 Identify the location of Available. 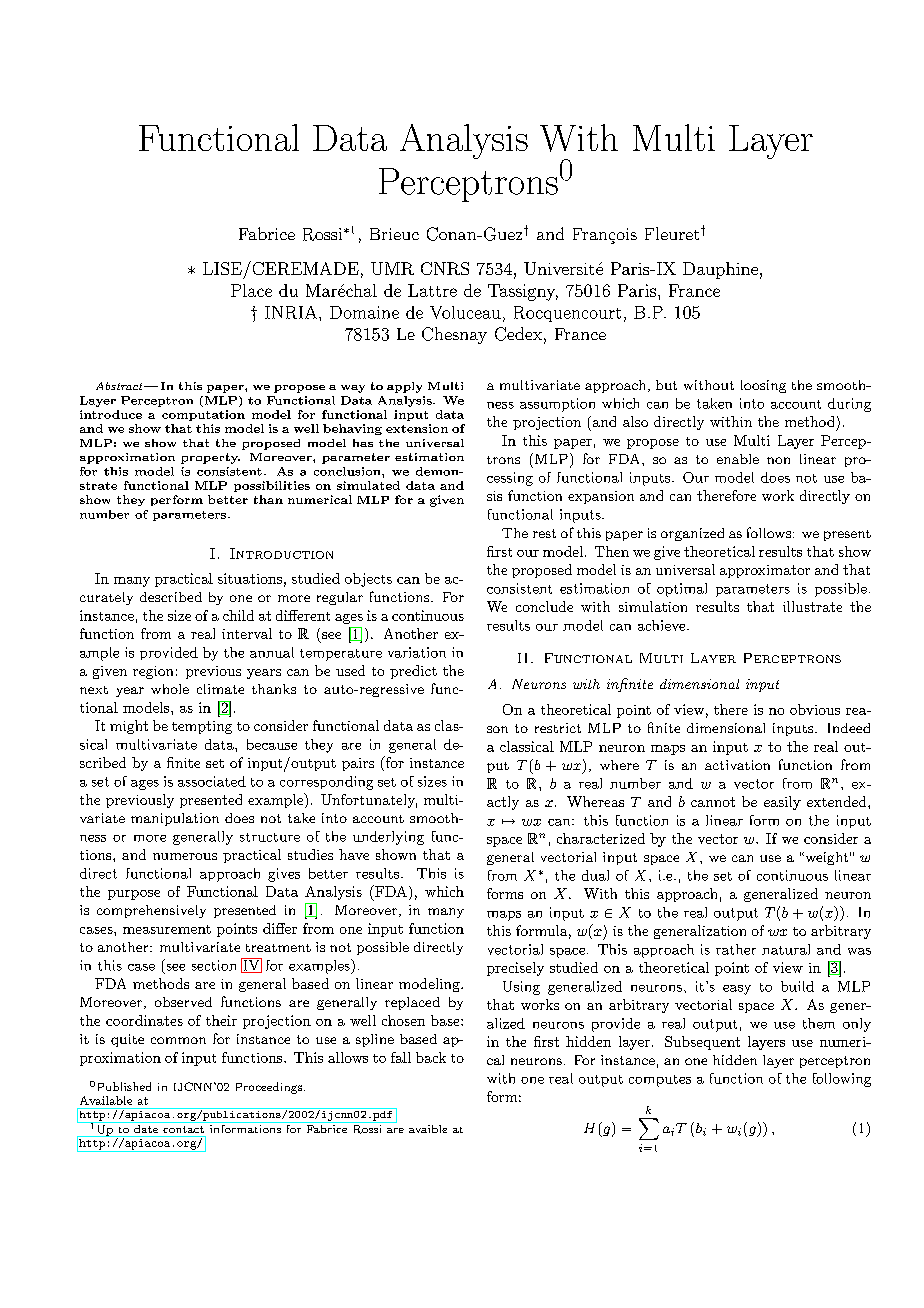
(106, 1100).
